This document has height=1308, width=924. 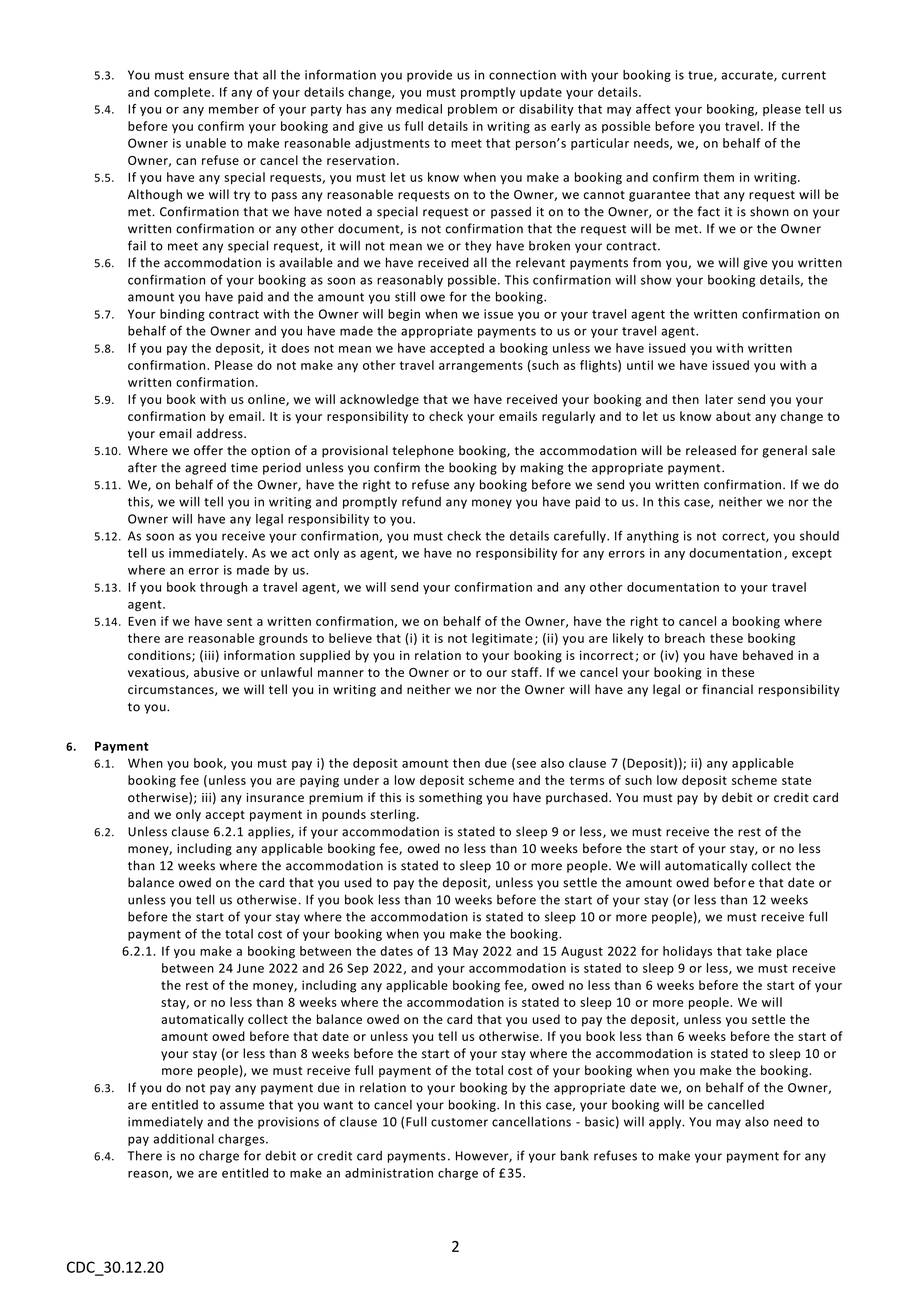 I want to click on additional, so click(x=183, y=1139).
